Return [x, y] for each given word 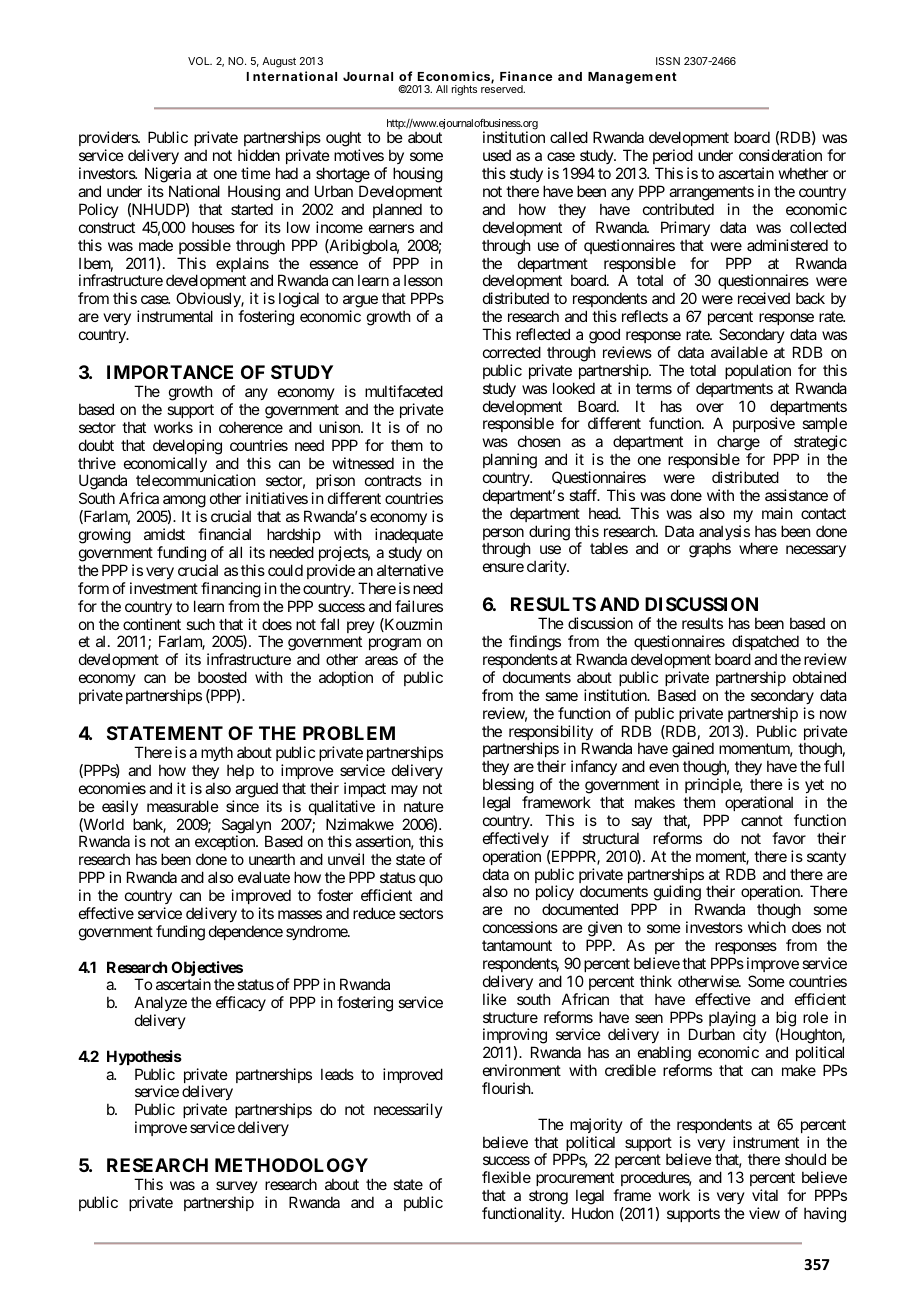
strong [548, 1199]
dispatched [765, 644]
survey [237, 1189]
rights [464, 90]
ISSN [668, 61]
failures [419, 606]
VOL [200, 61]
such [200, 624]
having [825, 1215]
